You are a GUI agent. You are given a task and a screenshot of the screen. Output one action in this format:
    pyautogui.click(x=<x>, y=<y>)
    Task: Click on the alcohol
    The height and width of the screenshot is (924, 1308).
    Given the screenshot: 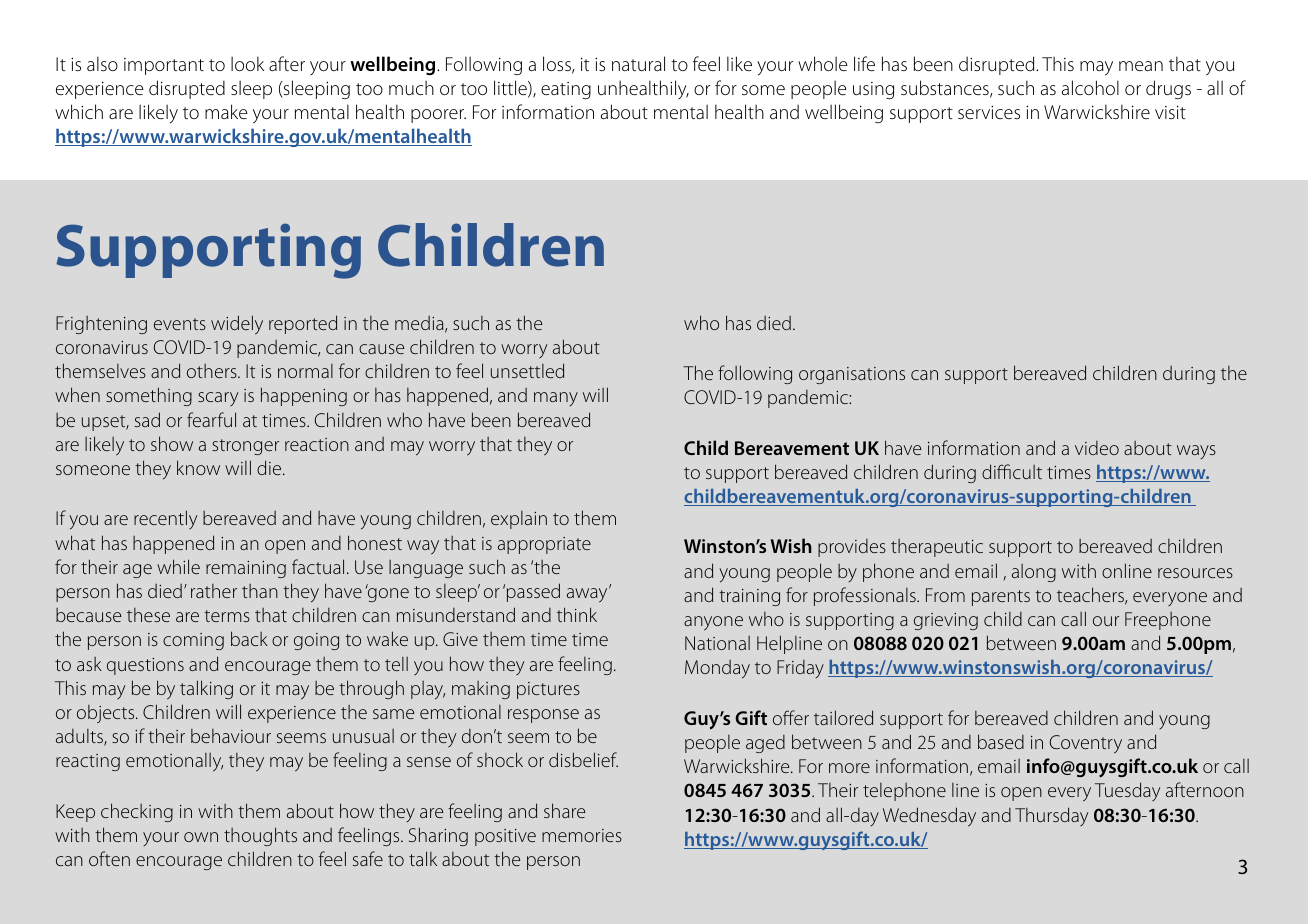 What is the action you would take?
    pyautogui.click(x=1090, y=87)
